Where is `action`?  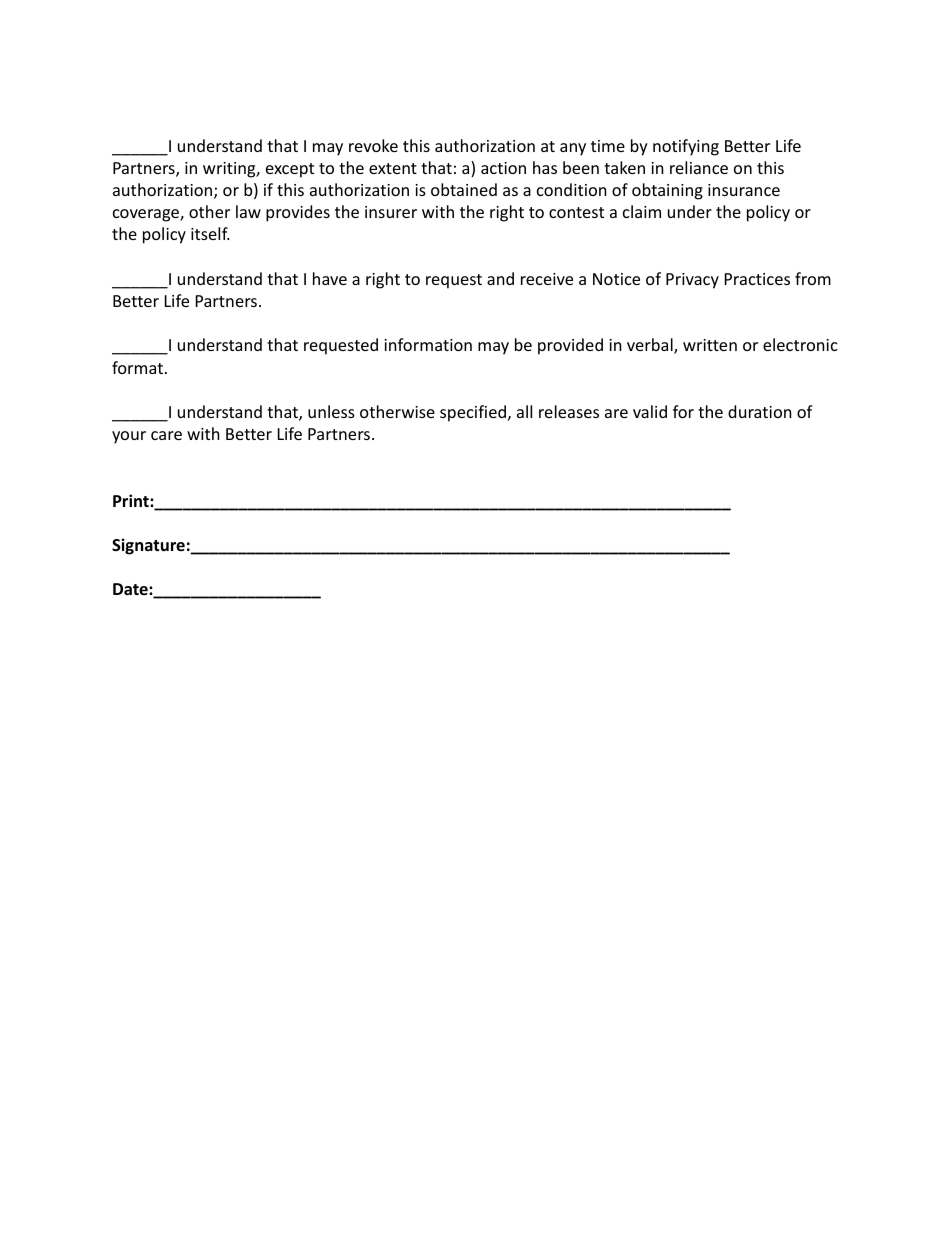
action is located at coordinates (503, 168).
